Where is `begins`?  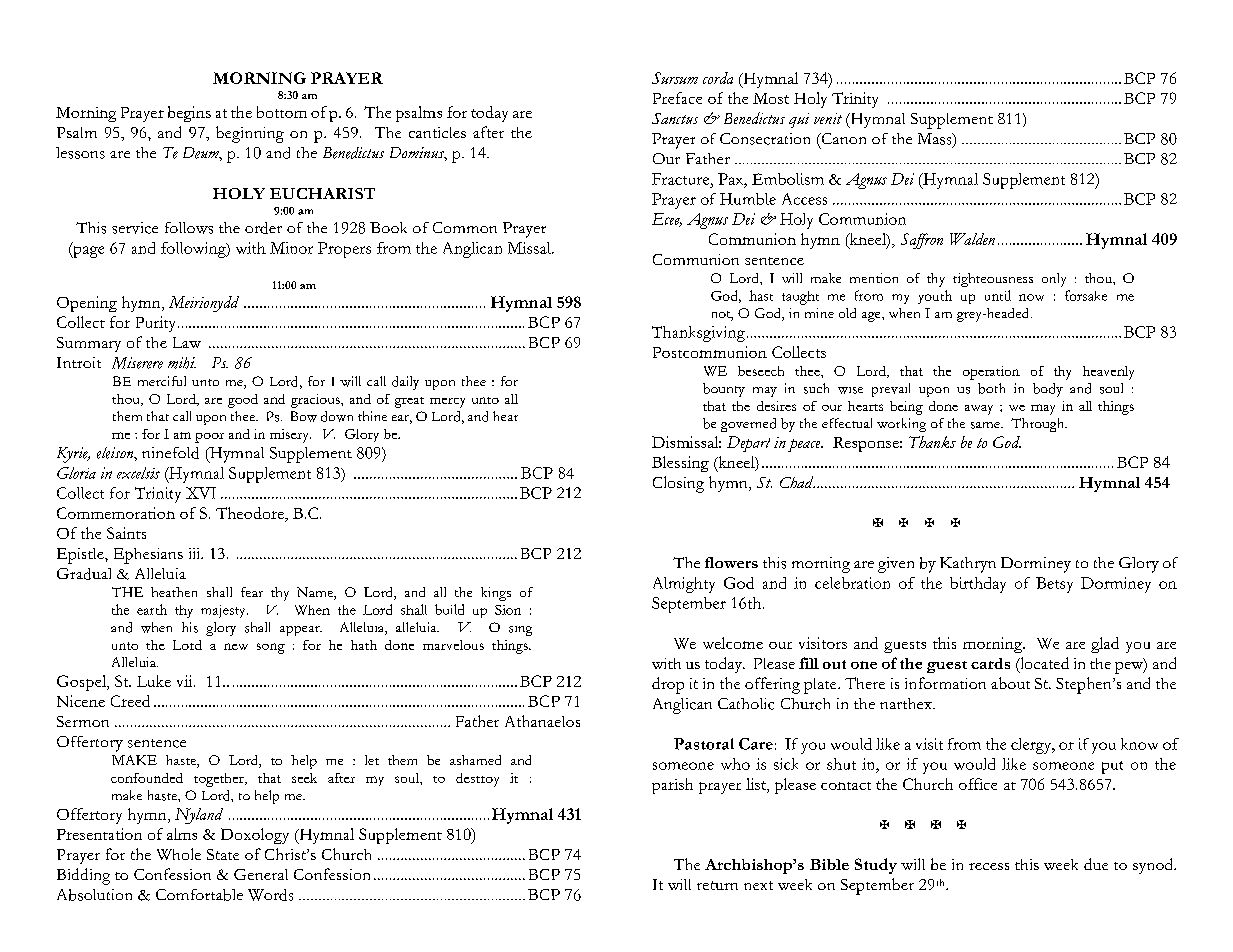
begins is located at coordinates (189, 114).
